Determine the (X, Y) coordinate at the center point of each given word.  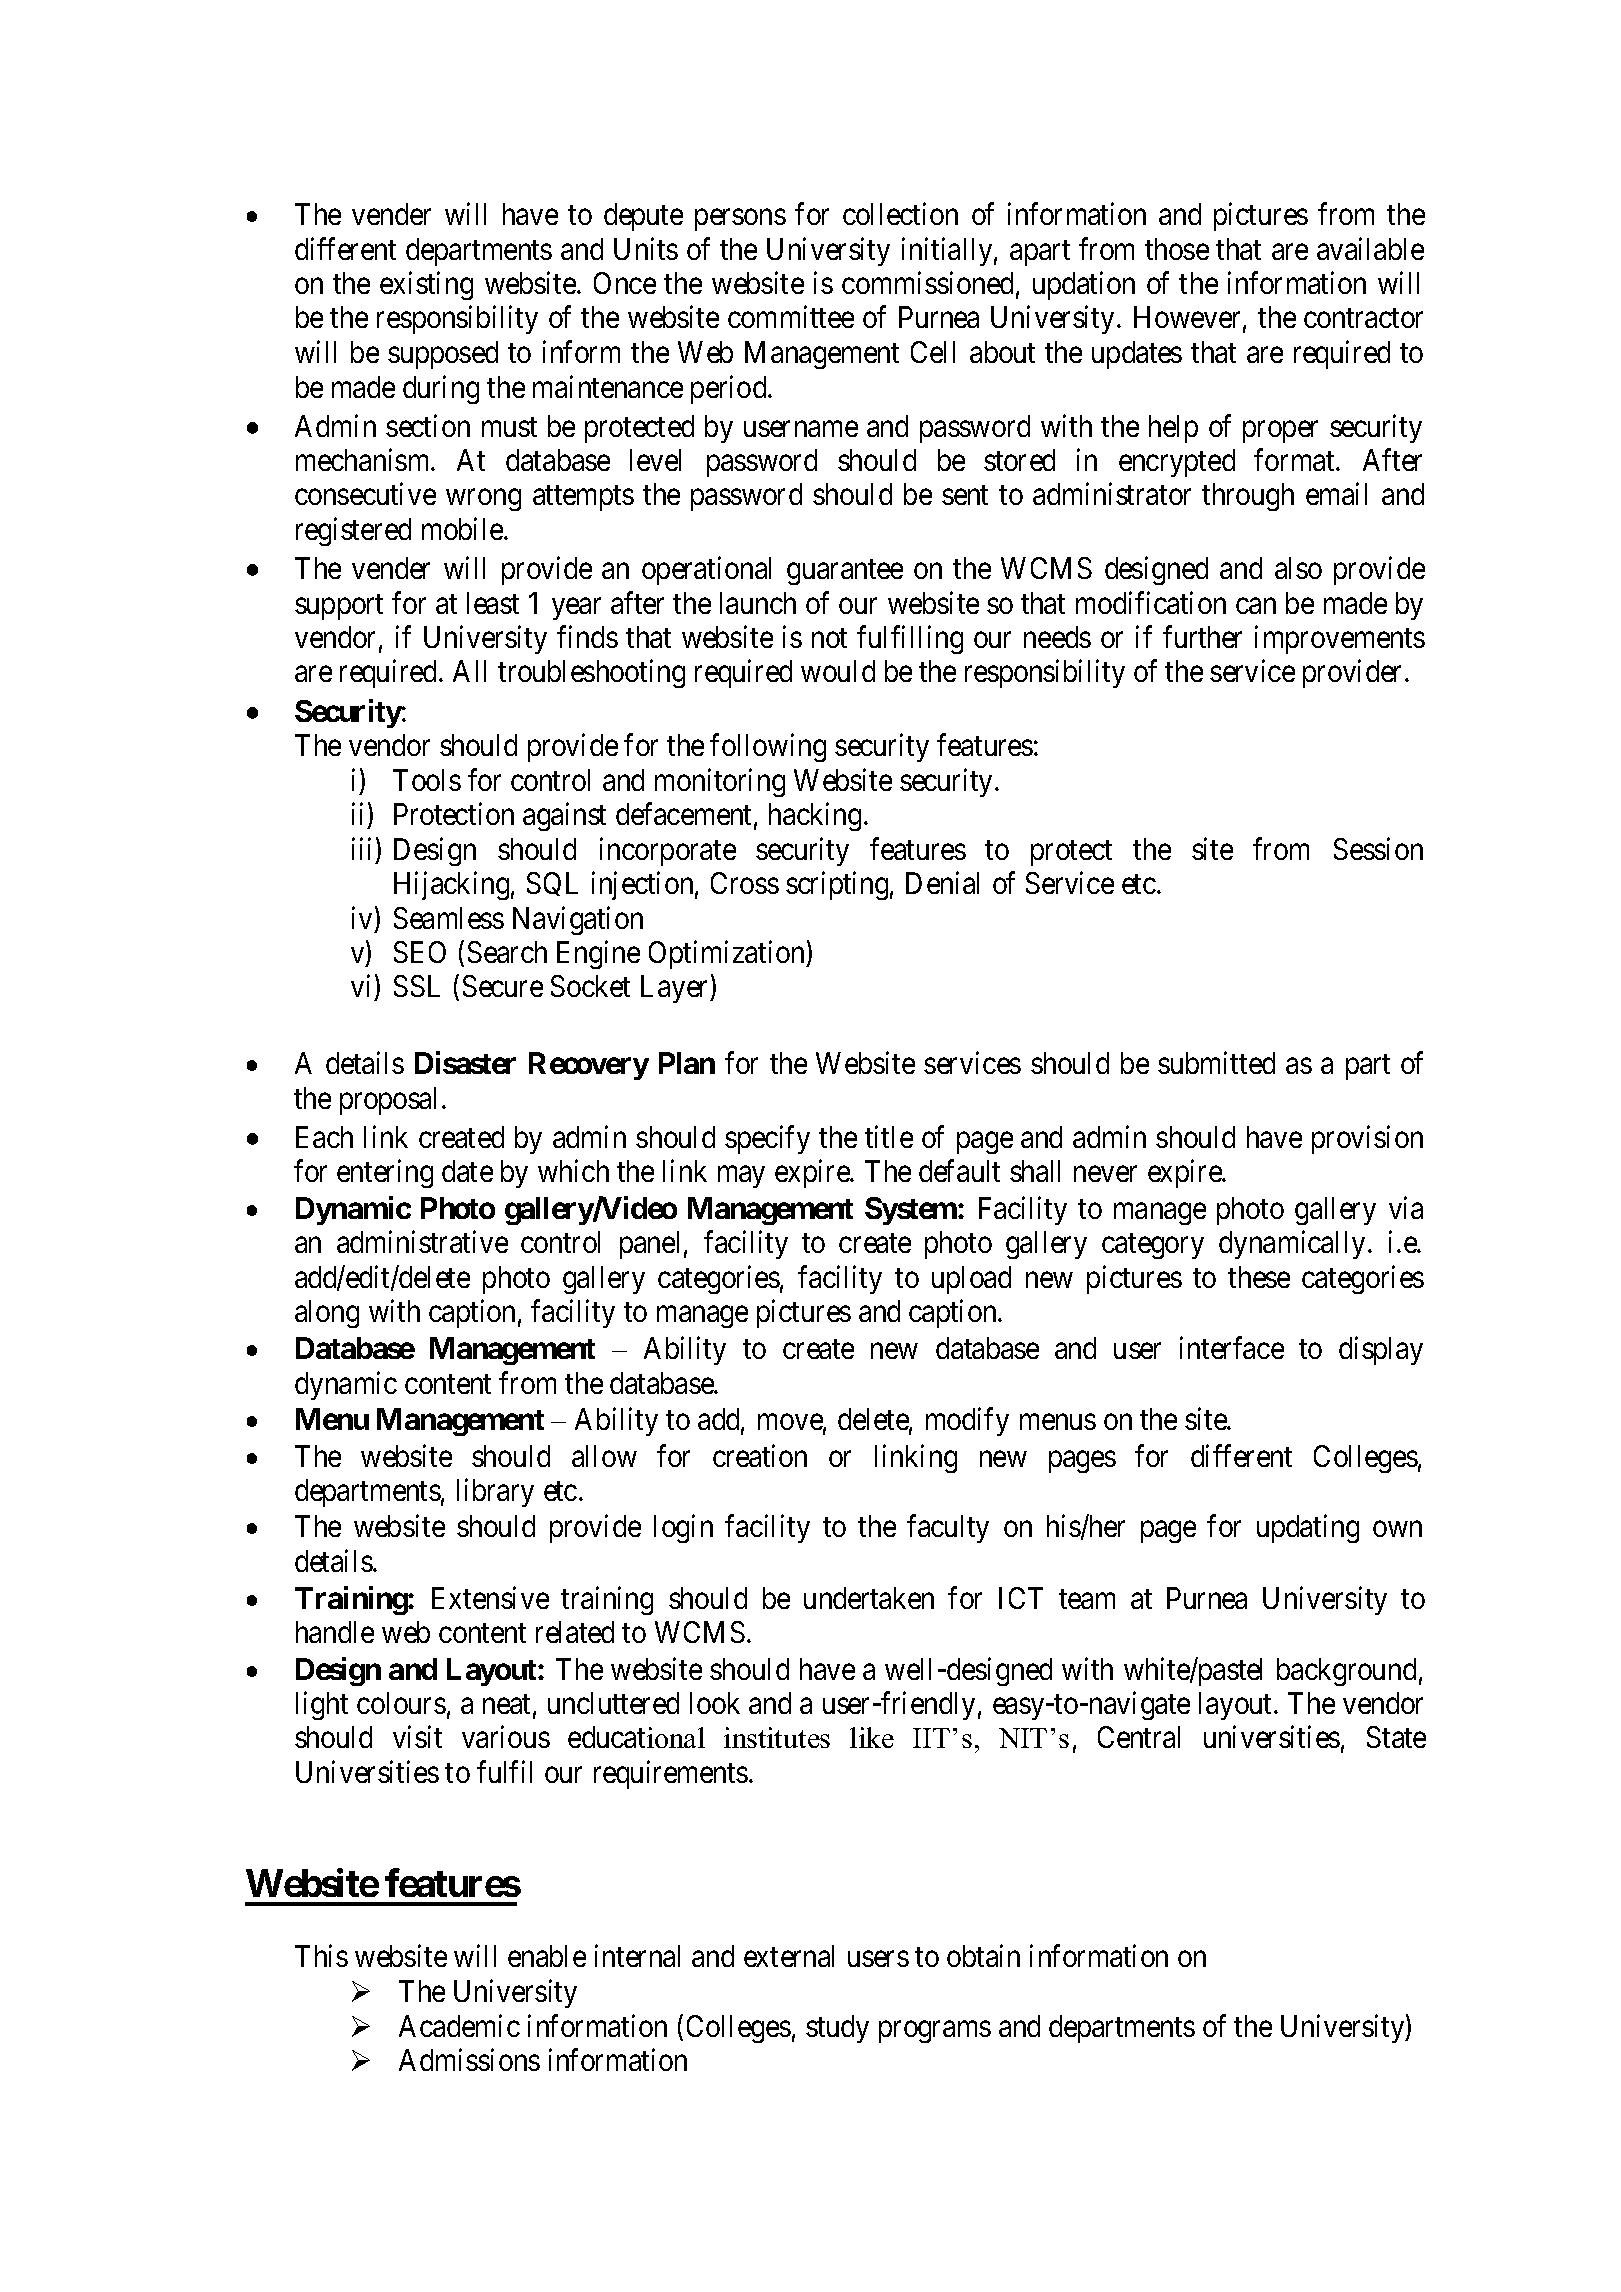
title (889, 1136)
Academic (459, 2025)
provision (1367, 1139)
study (837, 2029)
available (1370, 248)
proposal (391, 1101)
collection (900, 213)
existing (426, 285)
